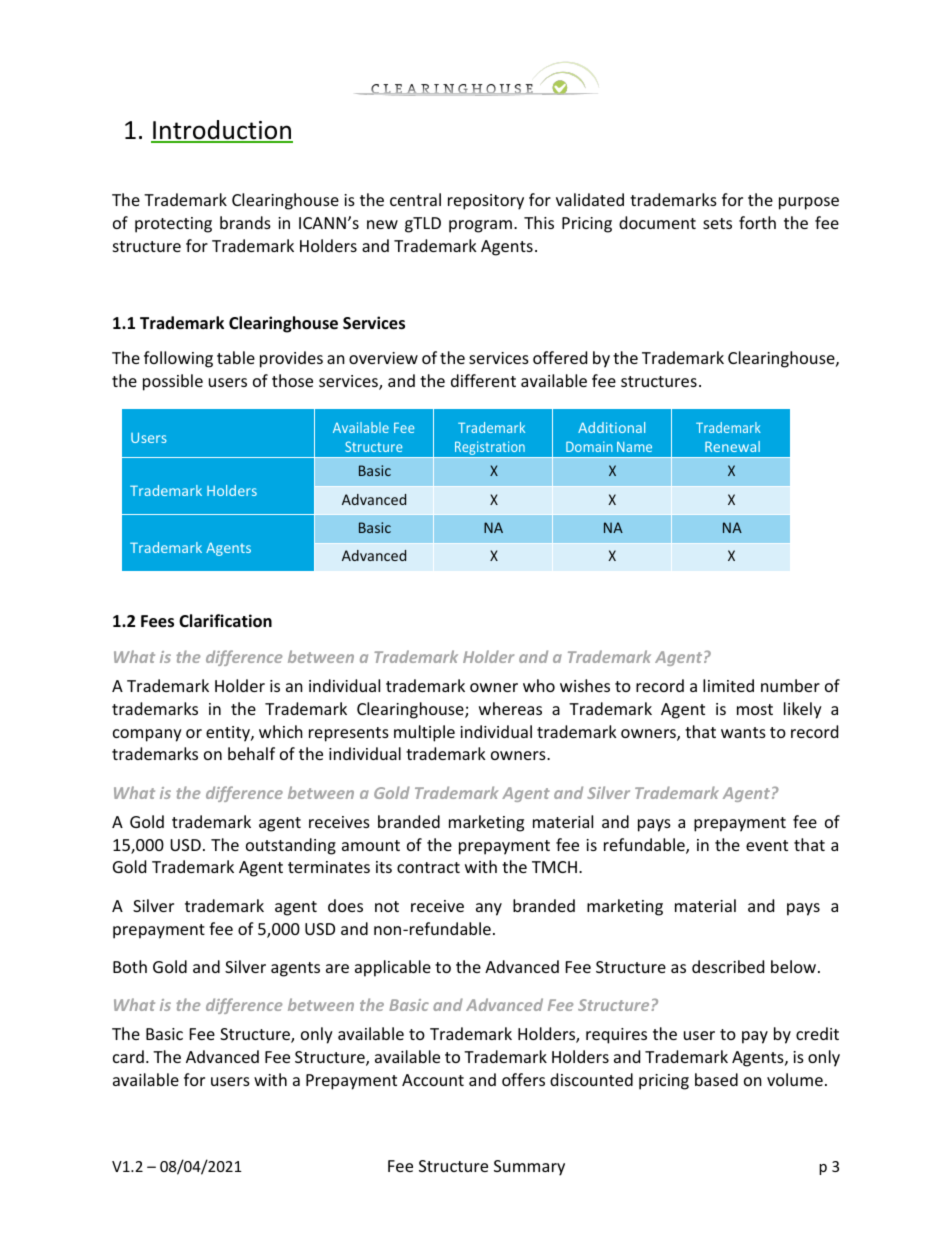 The height and width of the document is (1233, 952). What do you see at coordinates (757, 222) in the document?
I see `forth` at bounding box center [757, 222].
